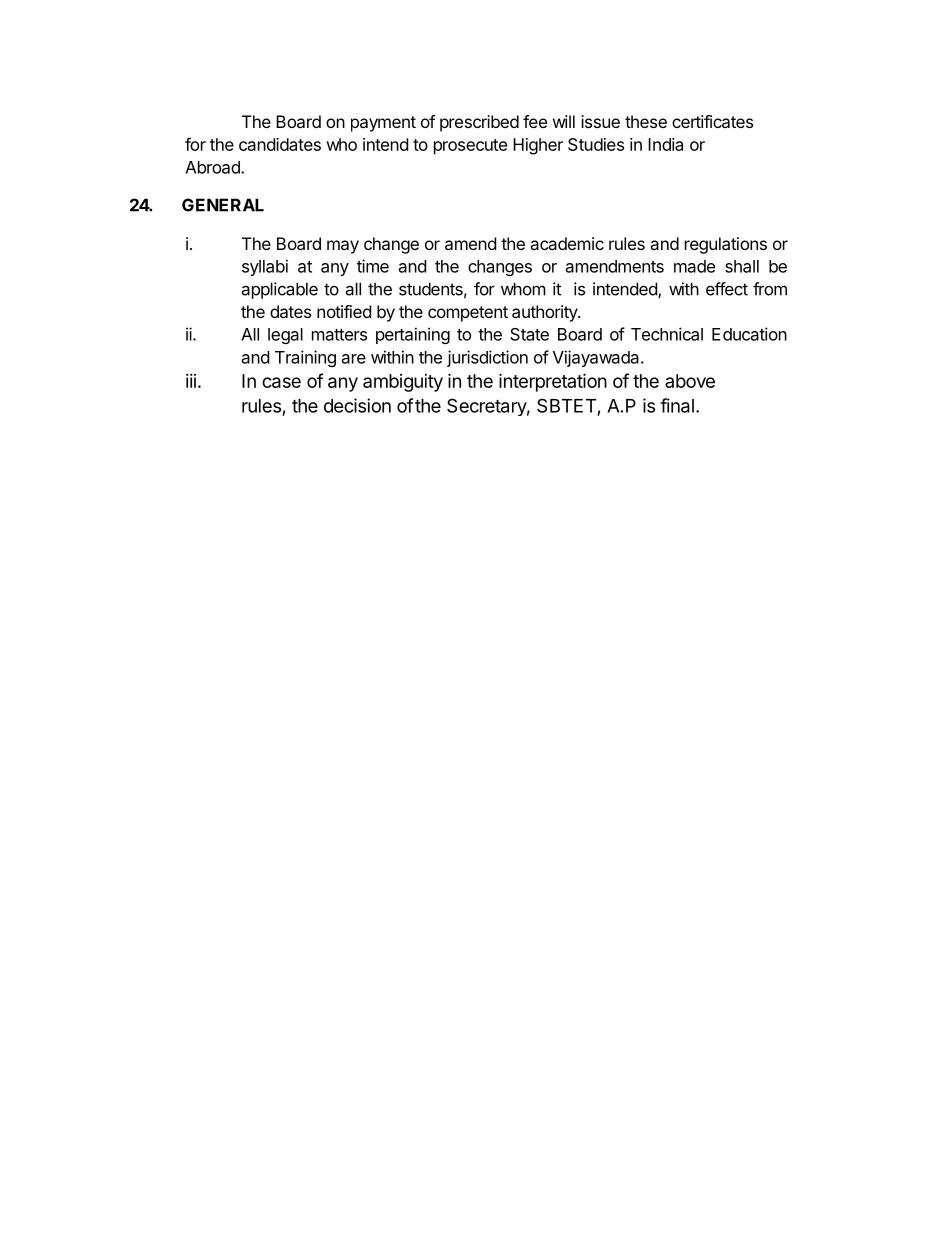 This screenshot has height=1233, width=952. I want to click on made, so click(694, 266).
